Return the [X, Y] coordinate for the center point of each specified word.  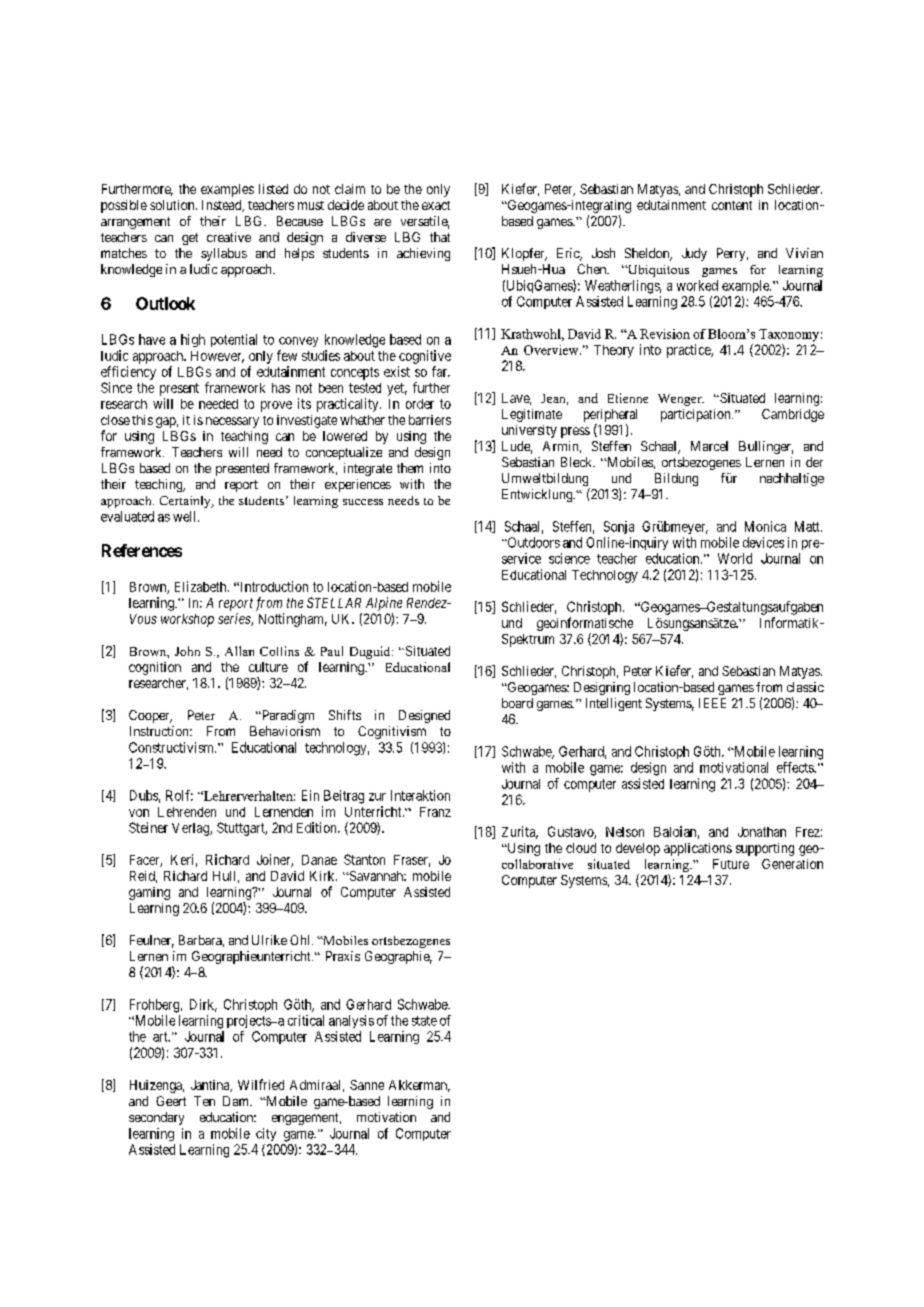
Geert [171, 1101]
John [187, 651]
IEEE [712, 703]
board [517, 703]
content [732, 205]
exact [436, 205]
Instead [223, 206]
